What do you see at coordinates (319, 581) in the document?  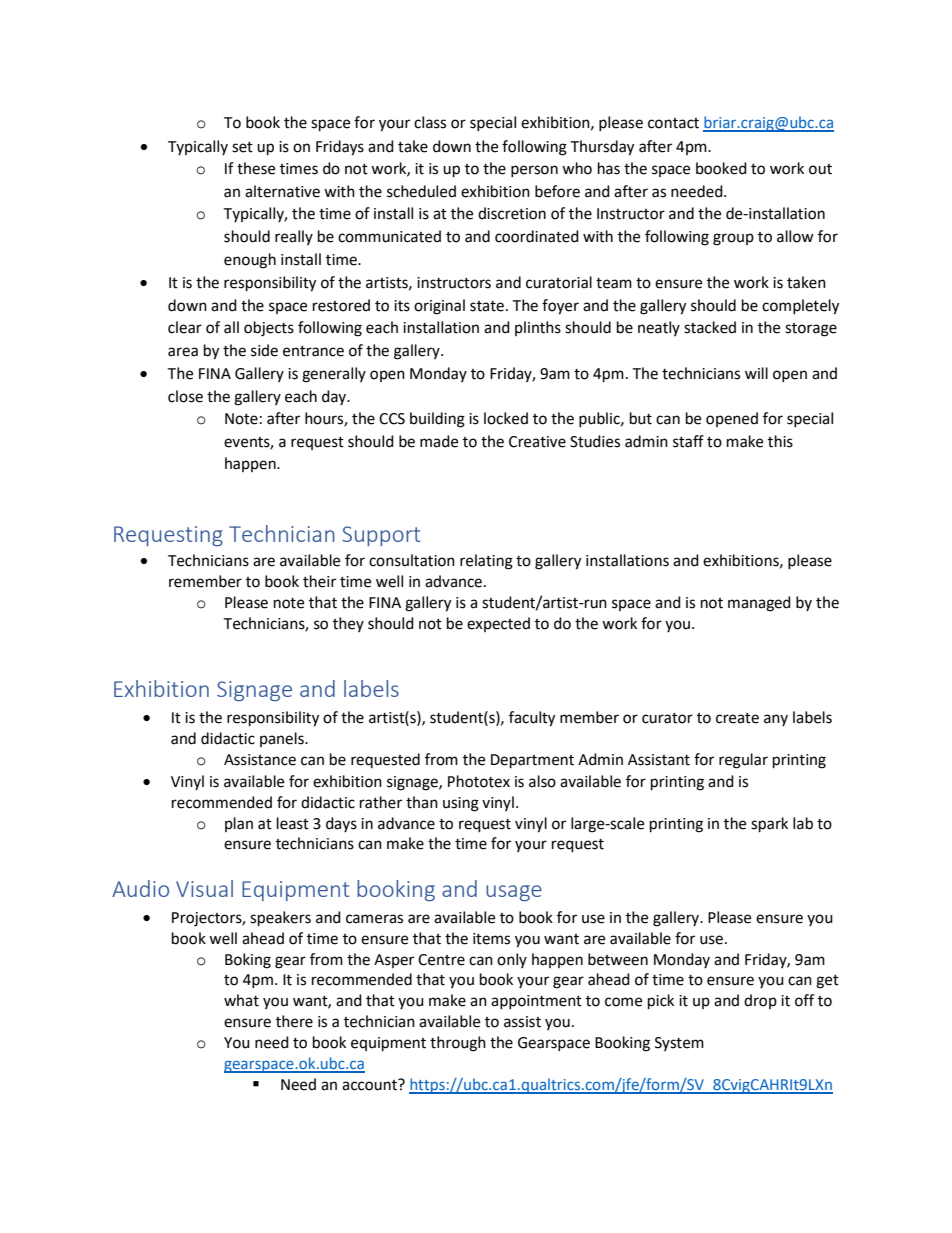 I see `their` at bounding box center [319, 581].
